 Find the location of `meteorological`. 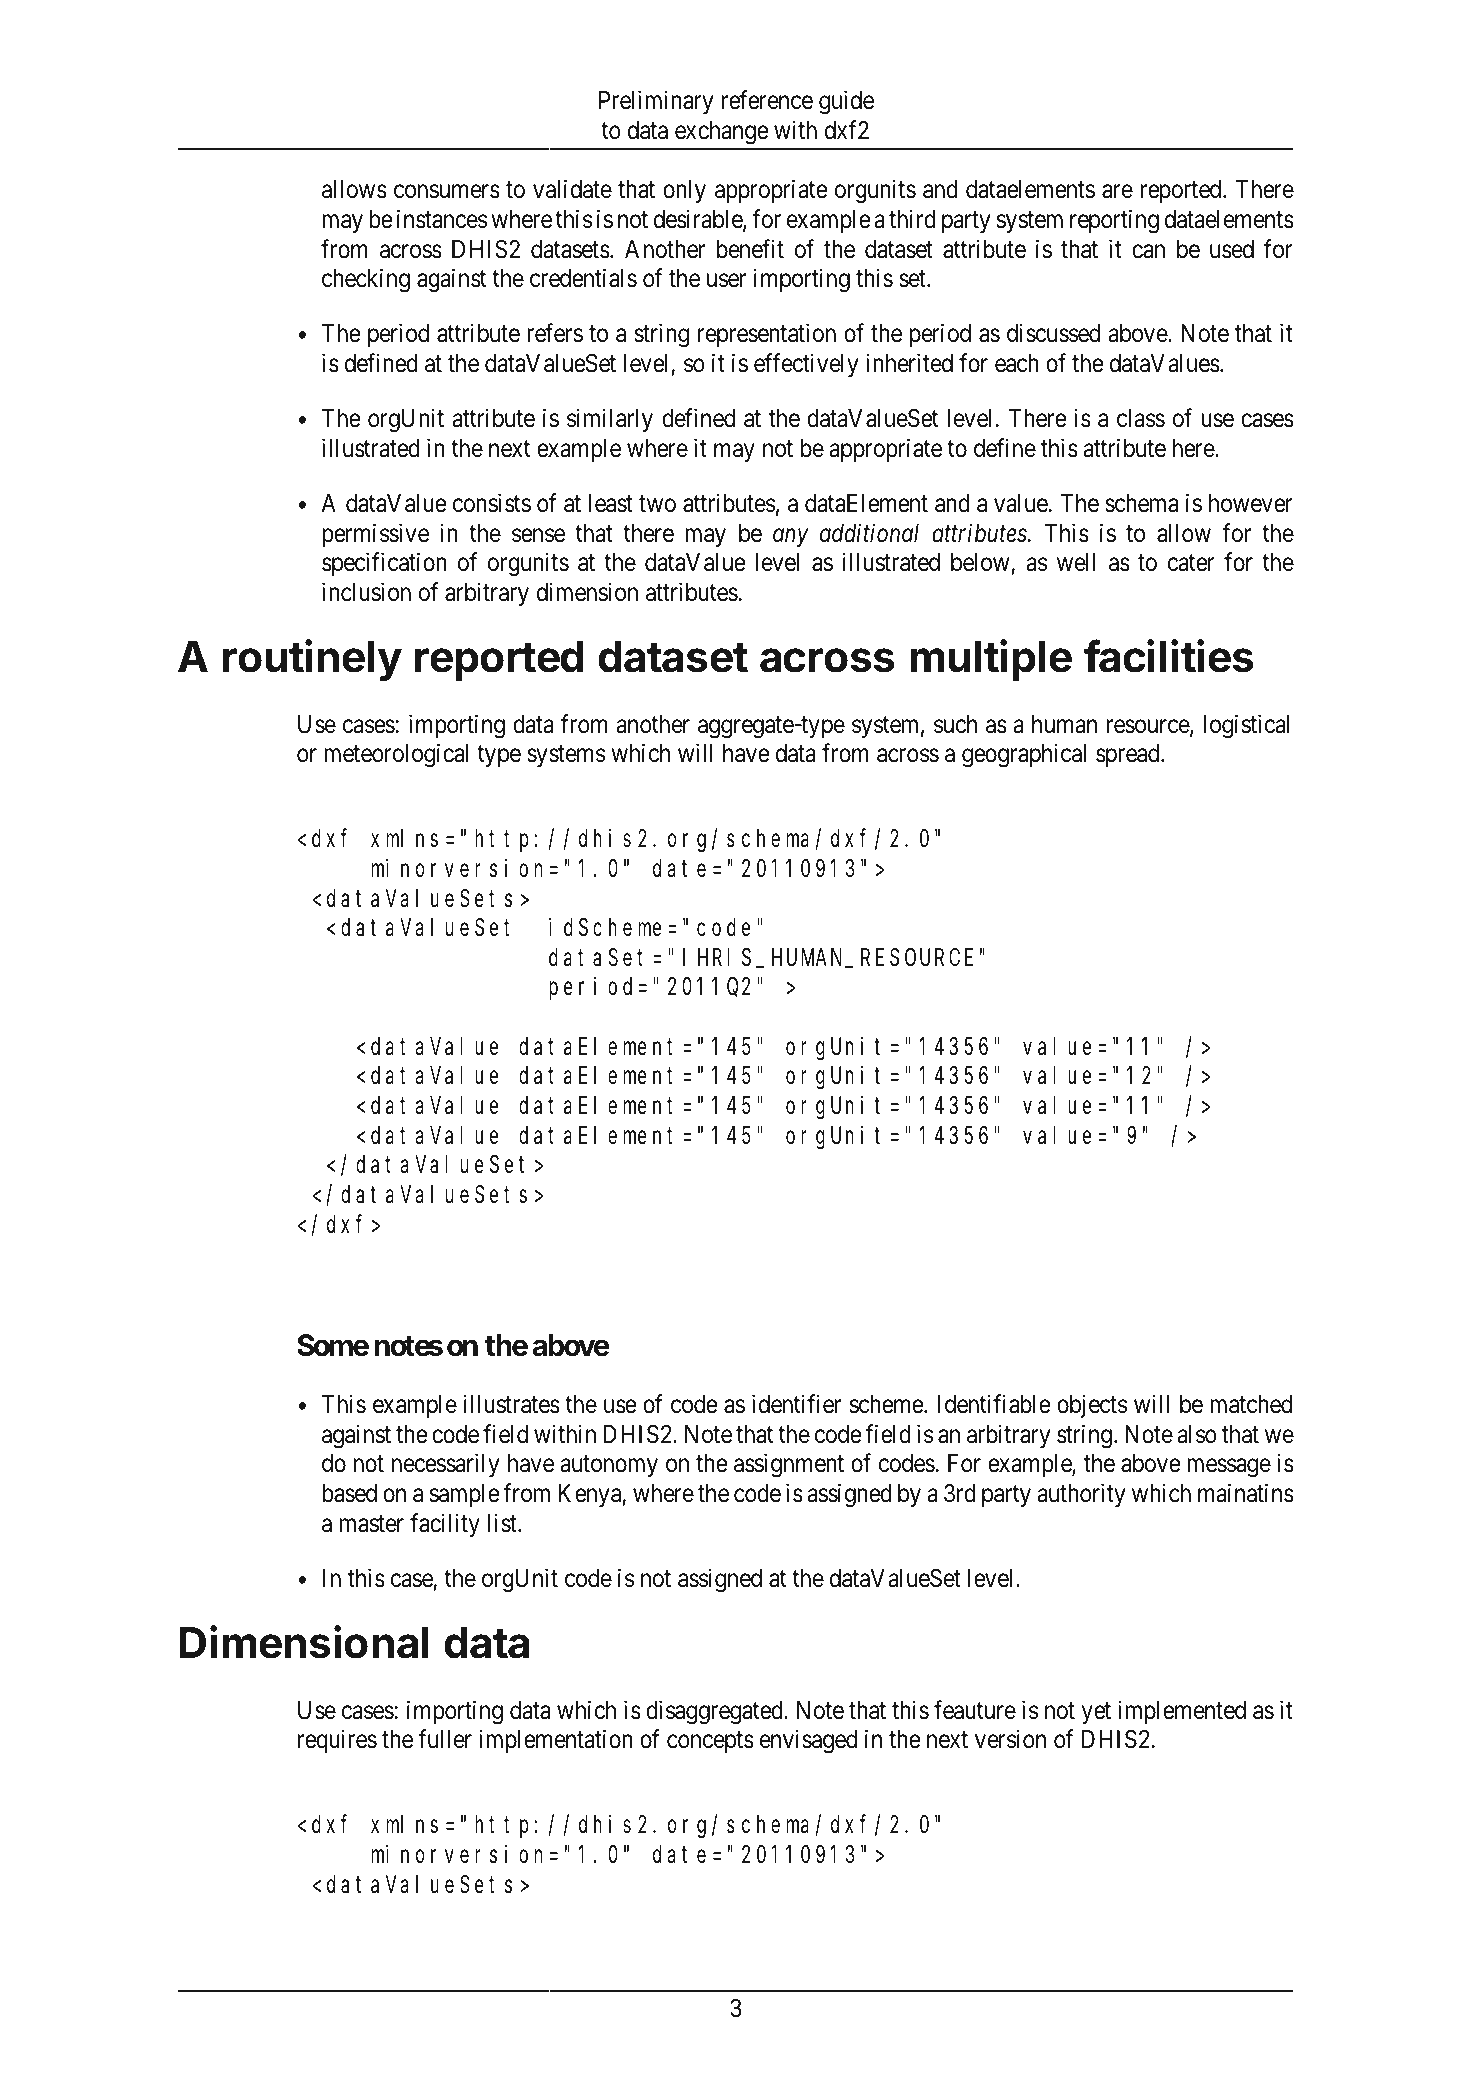

meteorological is located at coordinates (396, 756).
